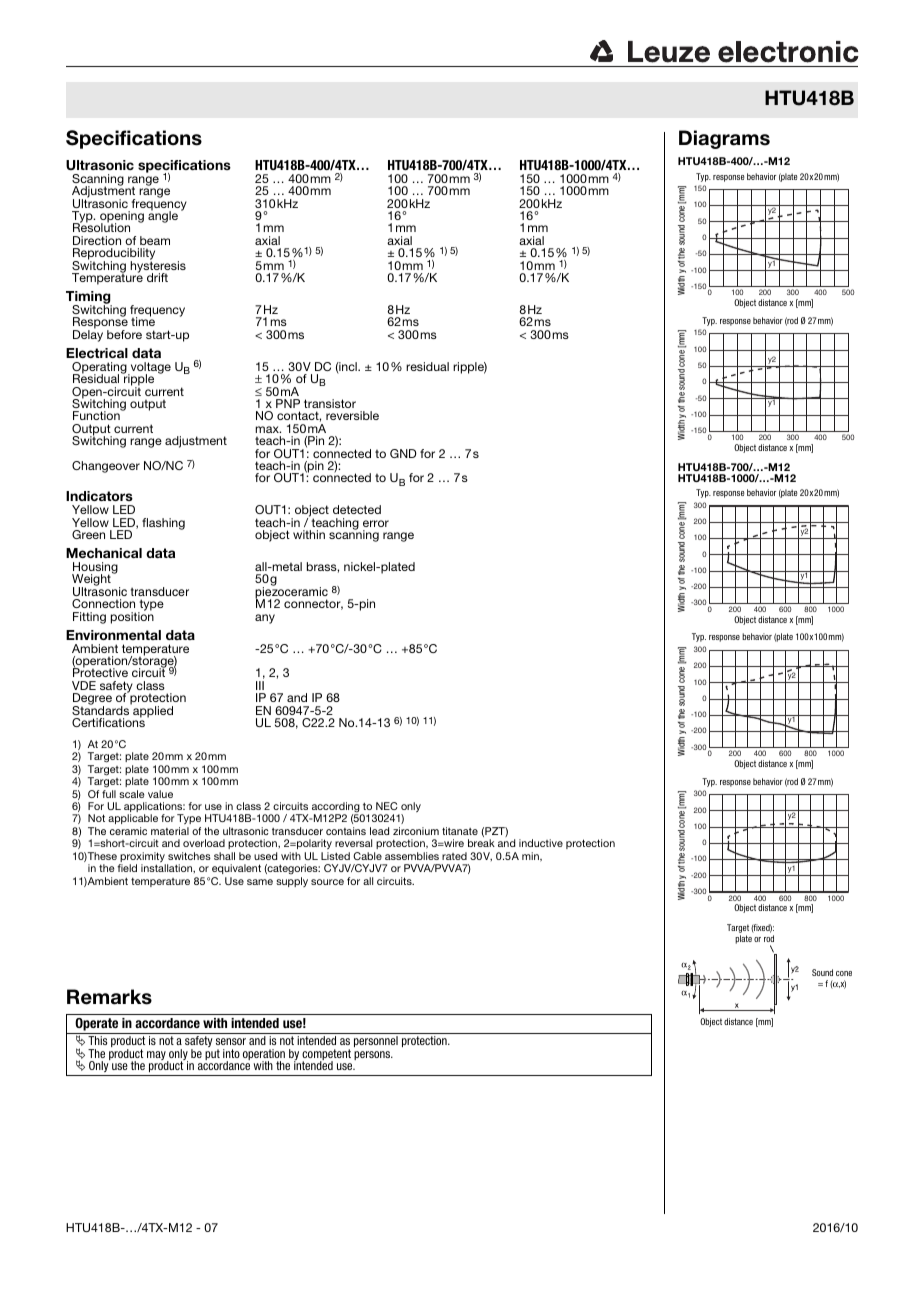  I want to click on error, so click(376, 523).
